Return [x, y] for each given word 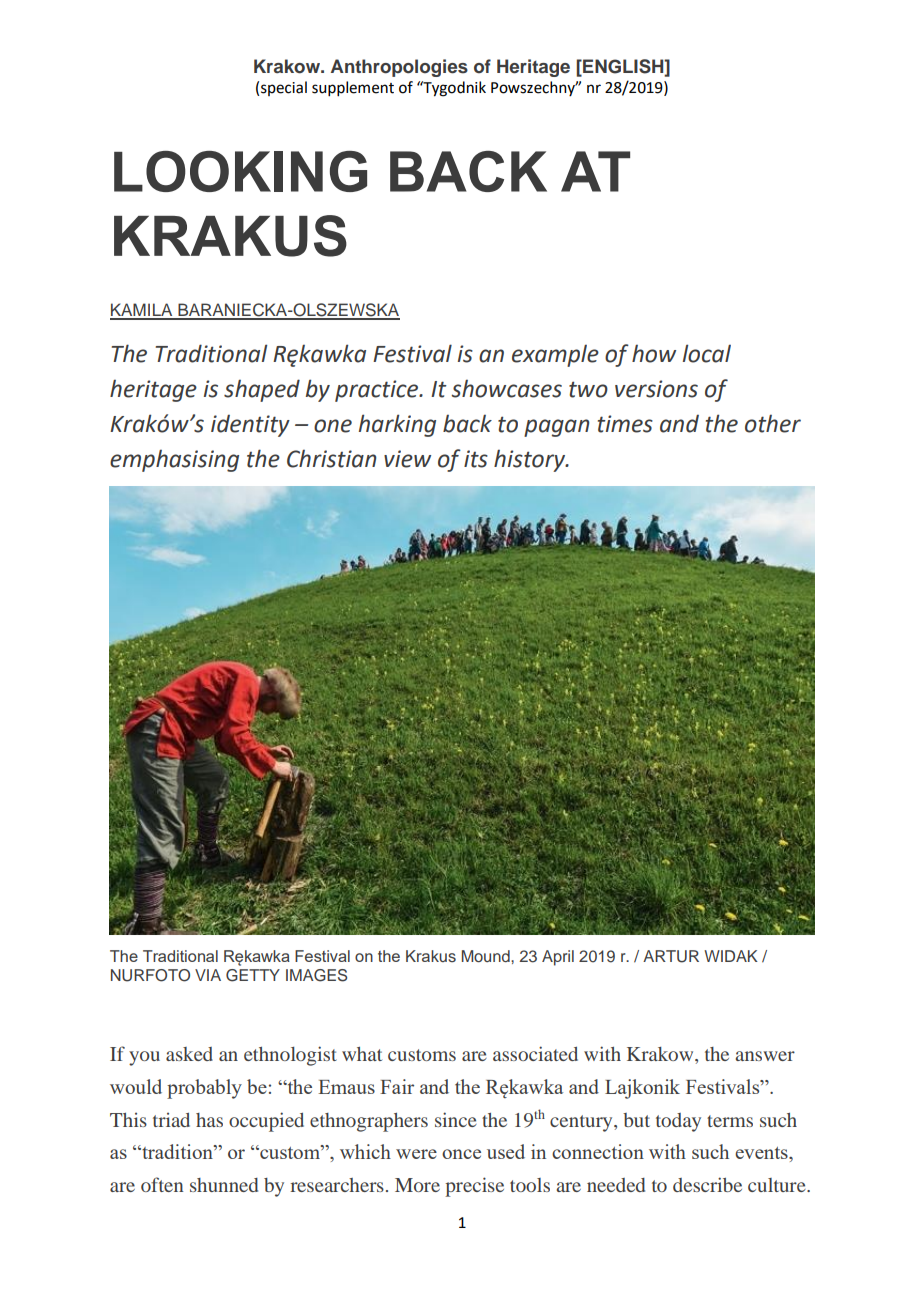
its [476, 459]
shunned [224, 1185]
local [707, 353]
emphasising [174, 460]
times [625, 424]
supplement [353, 88]
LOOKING [240, 171]
